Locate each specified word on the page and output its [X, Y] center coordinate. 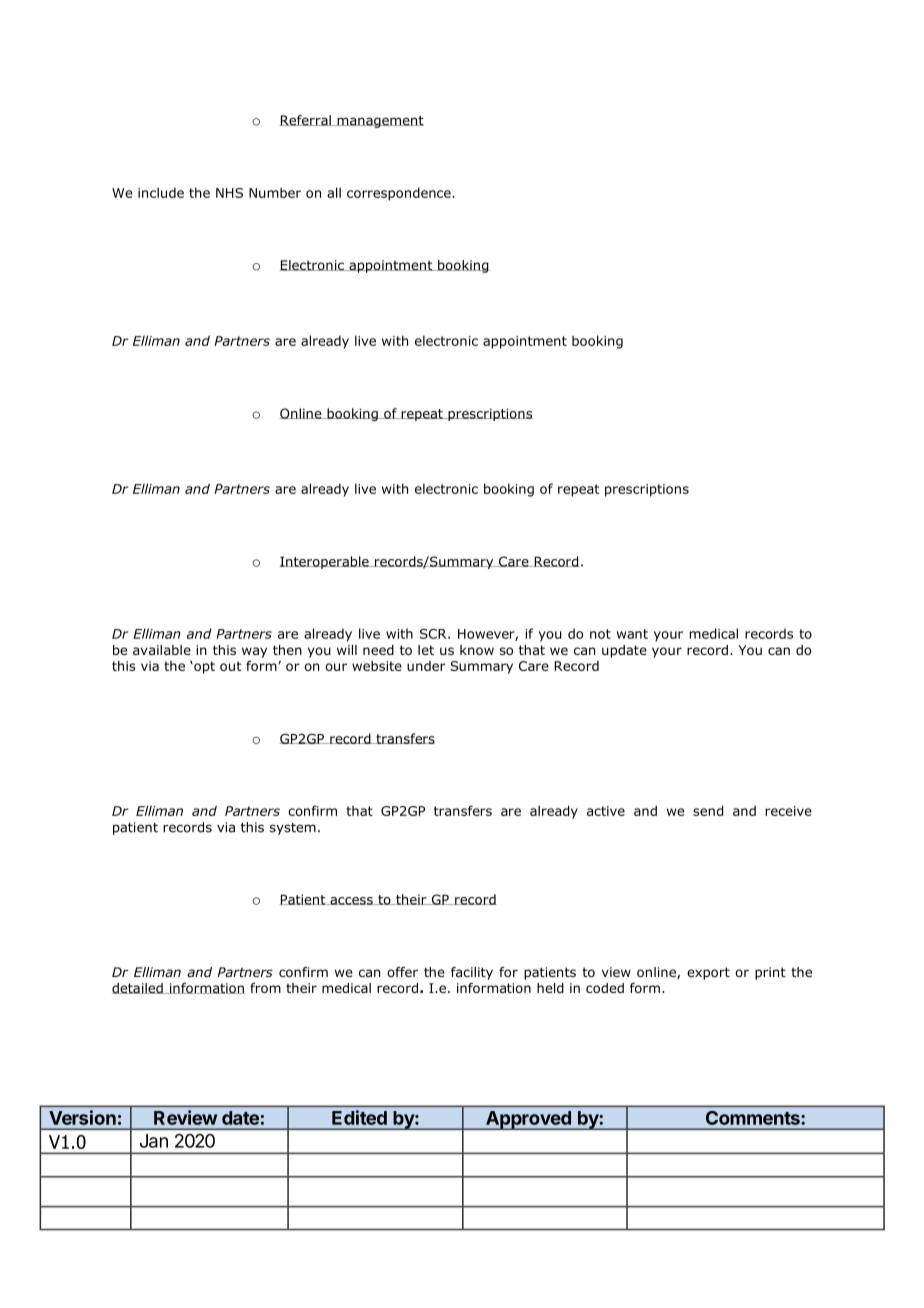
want [632, 634]
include [161, 192]
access [351, 901]
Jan [154, 1141]
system [293, 829]
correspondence [400, 194]
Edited [359, 1117]
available [162, 650]
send [708, 810]
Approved [528, 1120]
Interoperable [325, 562]
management [379, 122]
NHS [229, 193]
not [600, 634]
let [426, 650]
